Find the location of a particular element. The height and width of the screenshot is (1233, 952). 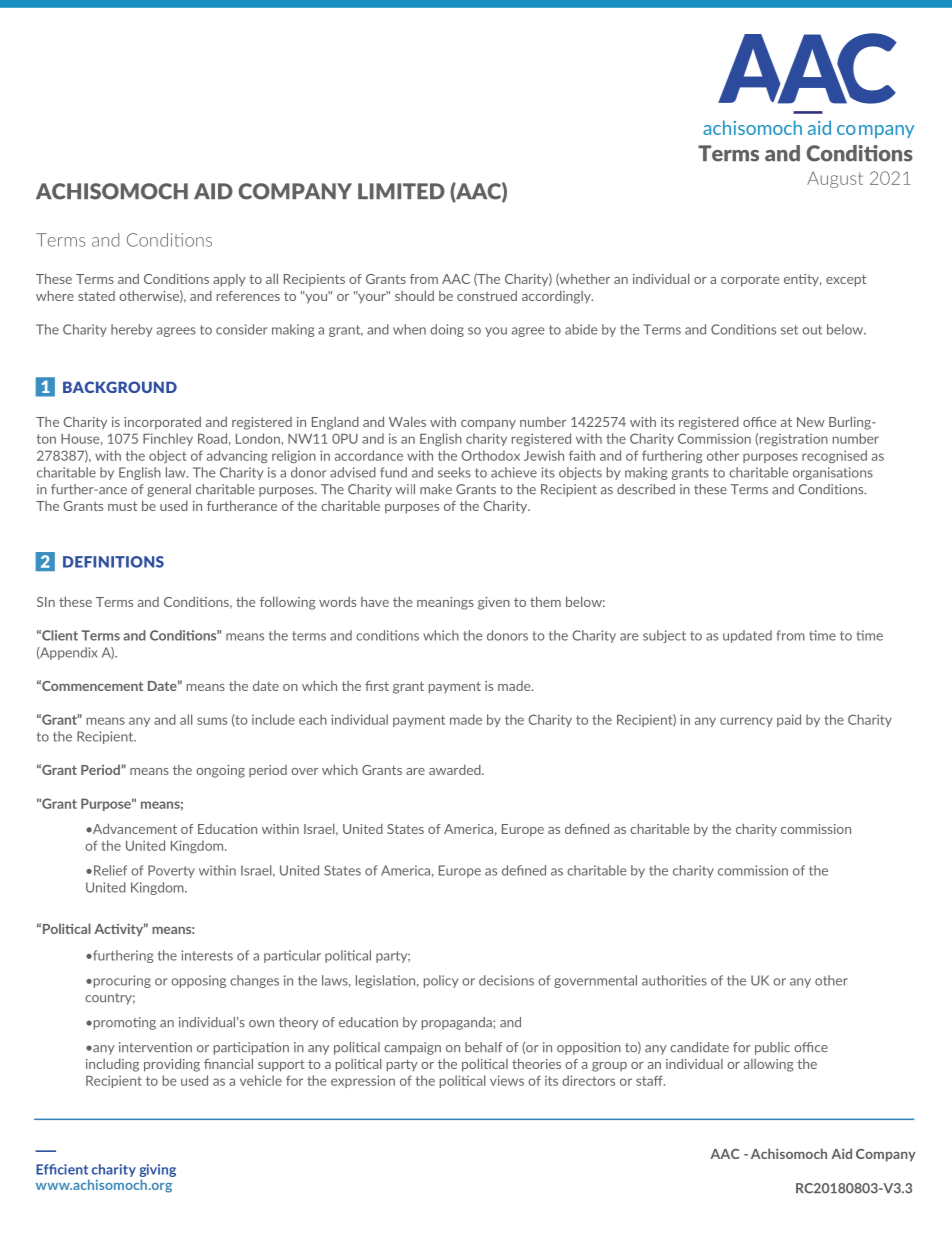

allowing is located at coordinates (769, 1065).
